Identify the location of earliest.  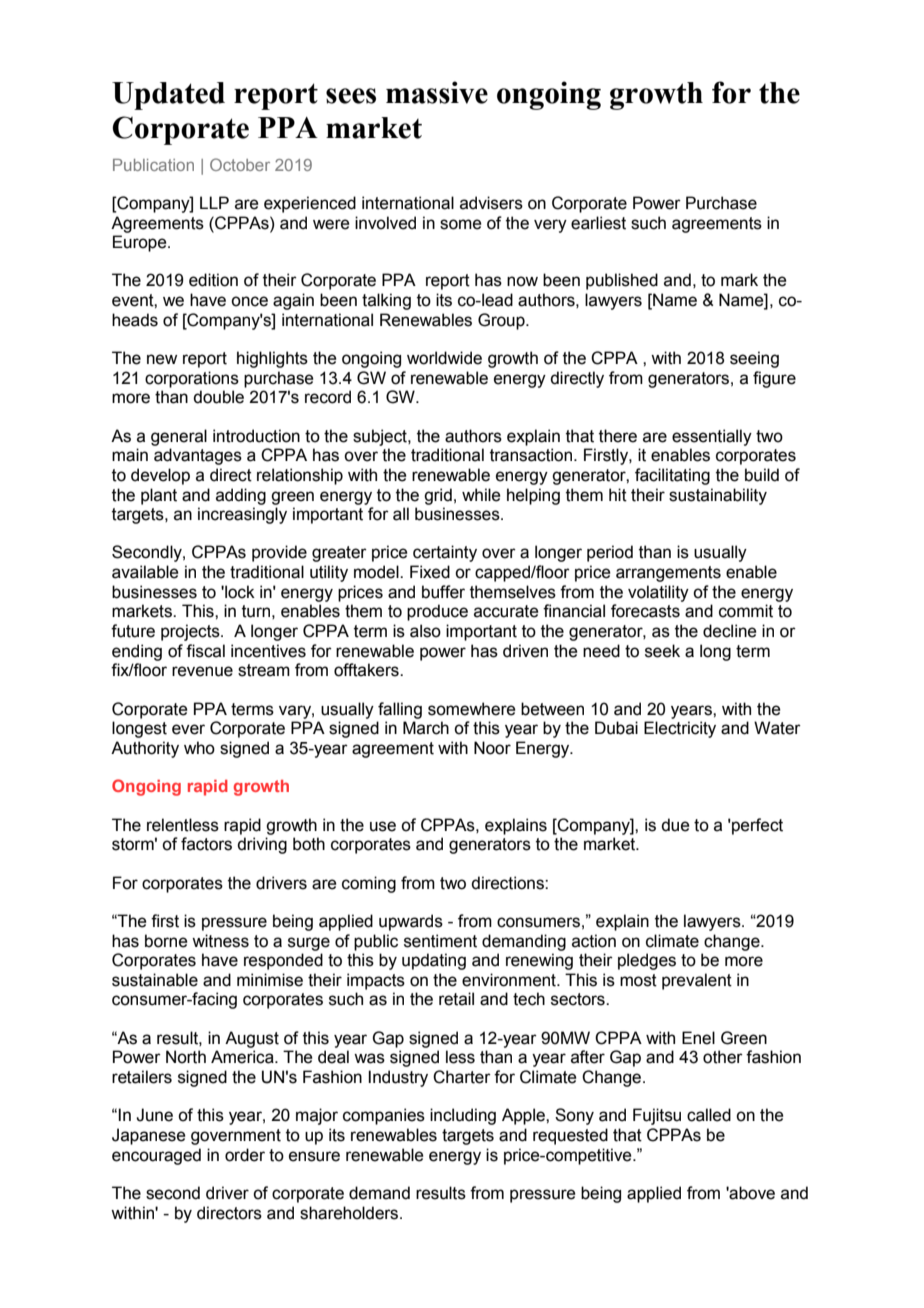
(598, 223).
